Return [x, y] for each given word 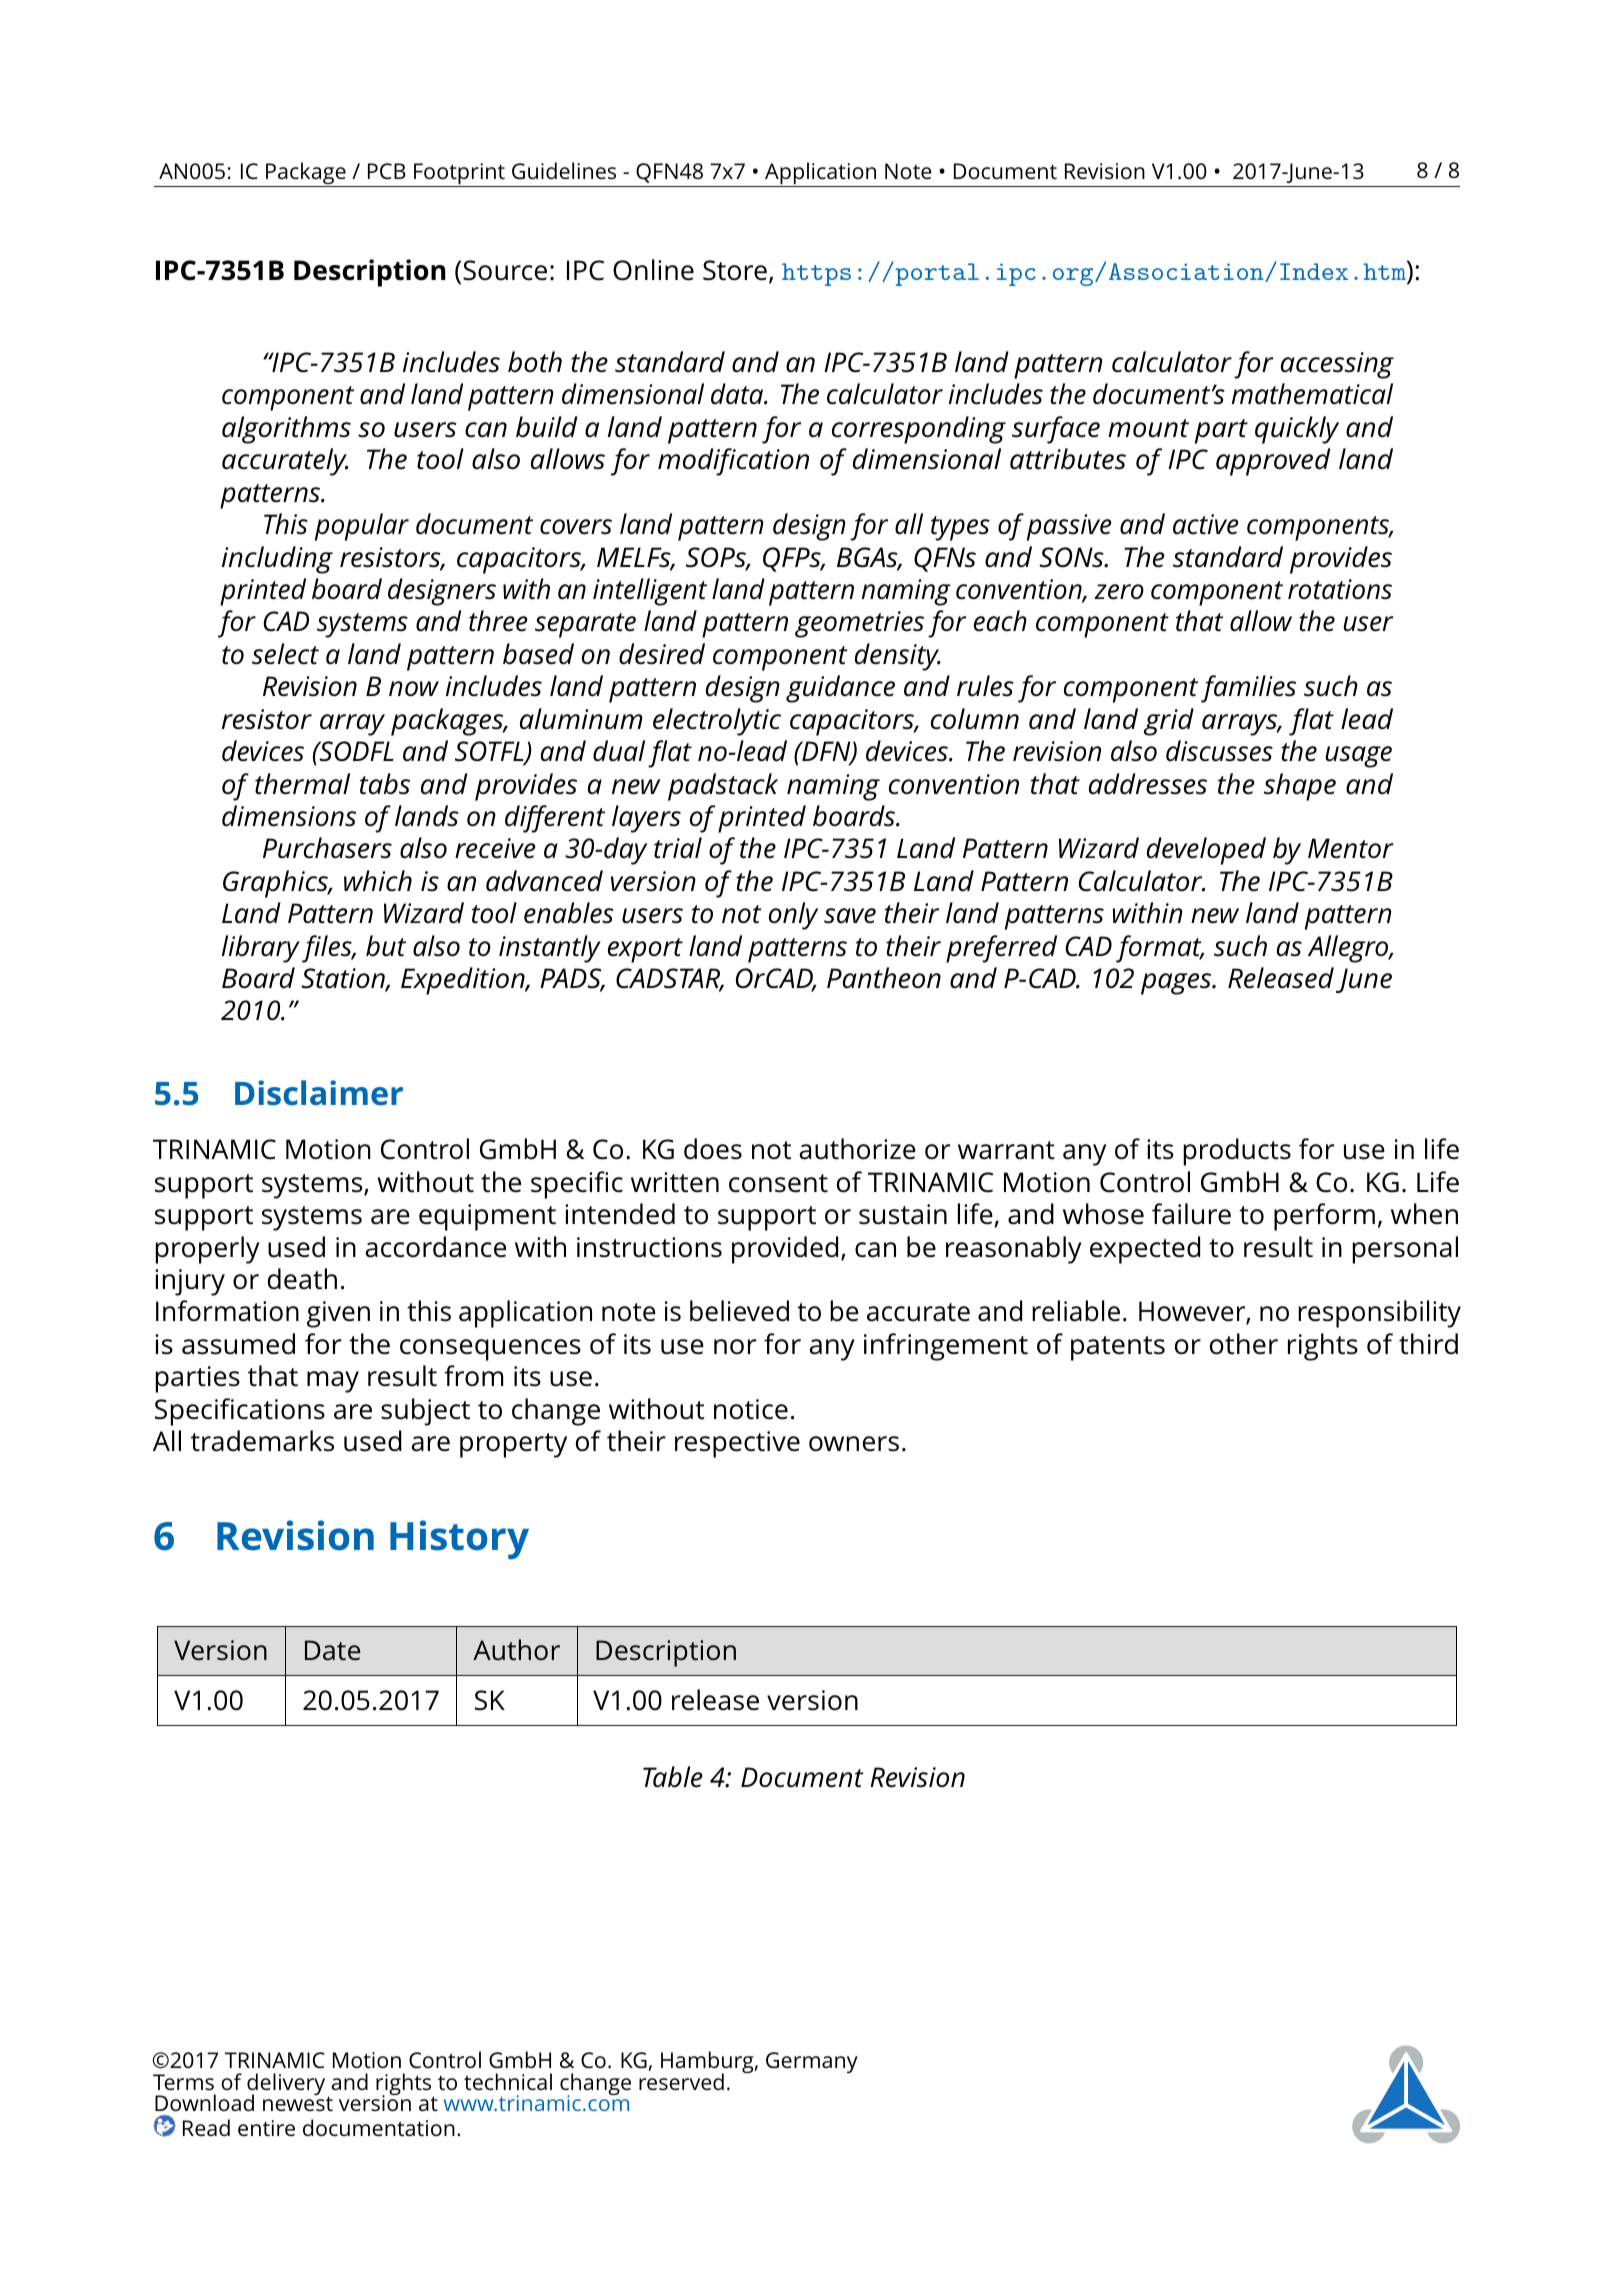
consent [778, 1183]
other [1244, 1344]
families [1248, 689]
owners [854, 1444]
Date [333, 1650]
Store [735, 270]
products [1237, 1152]
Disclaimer [319, 1092]
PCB [387, 171]
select [285, 654]
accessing [1337, 365]
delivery [286, 2085]
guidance [840, 689]
